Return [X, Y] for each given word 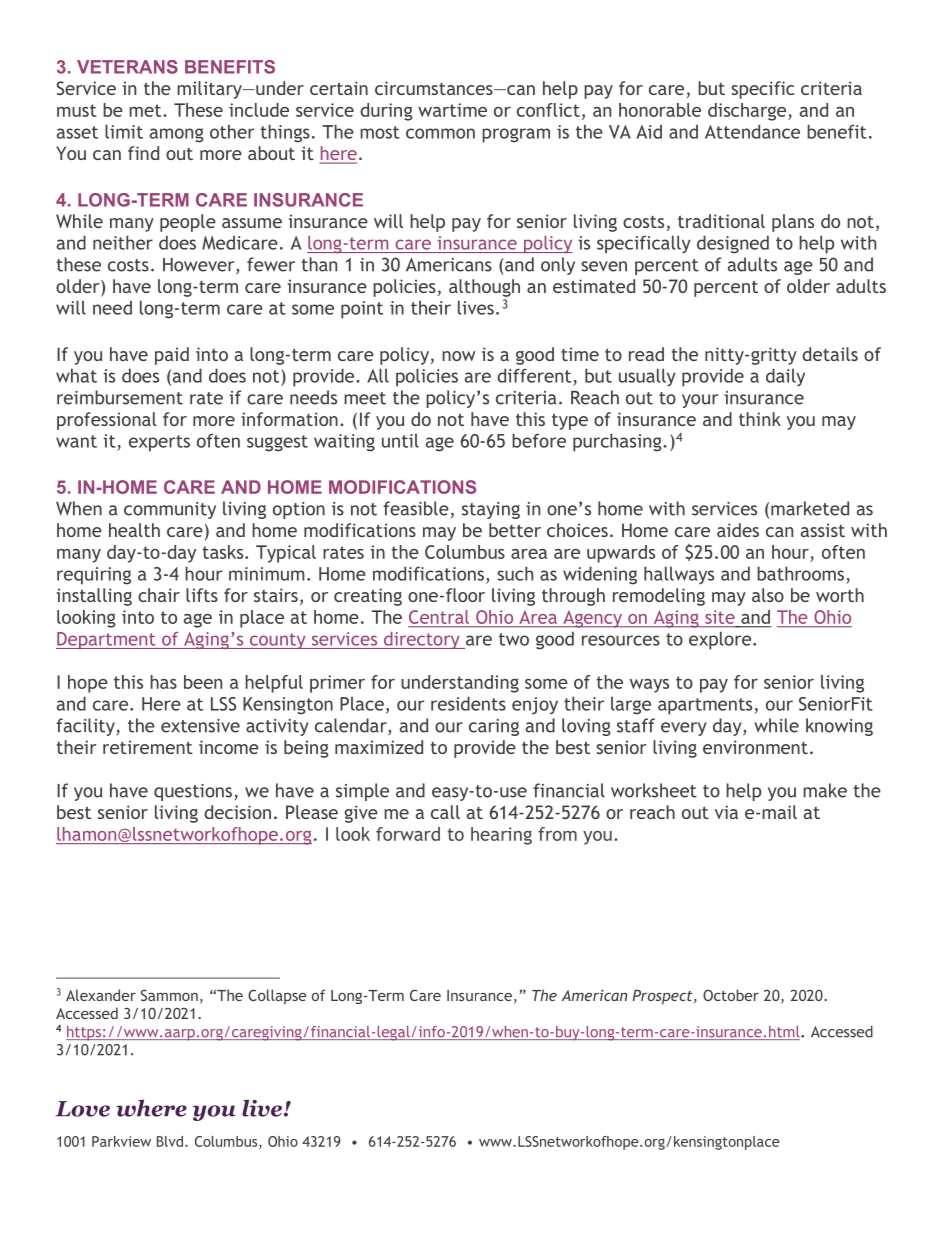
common [440, 133]
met [146, 110]
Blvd [170, 1141]
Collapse [277, 996]
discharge [748, 112]
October [731, 995]
